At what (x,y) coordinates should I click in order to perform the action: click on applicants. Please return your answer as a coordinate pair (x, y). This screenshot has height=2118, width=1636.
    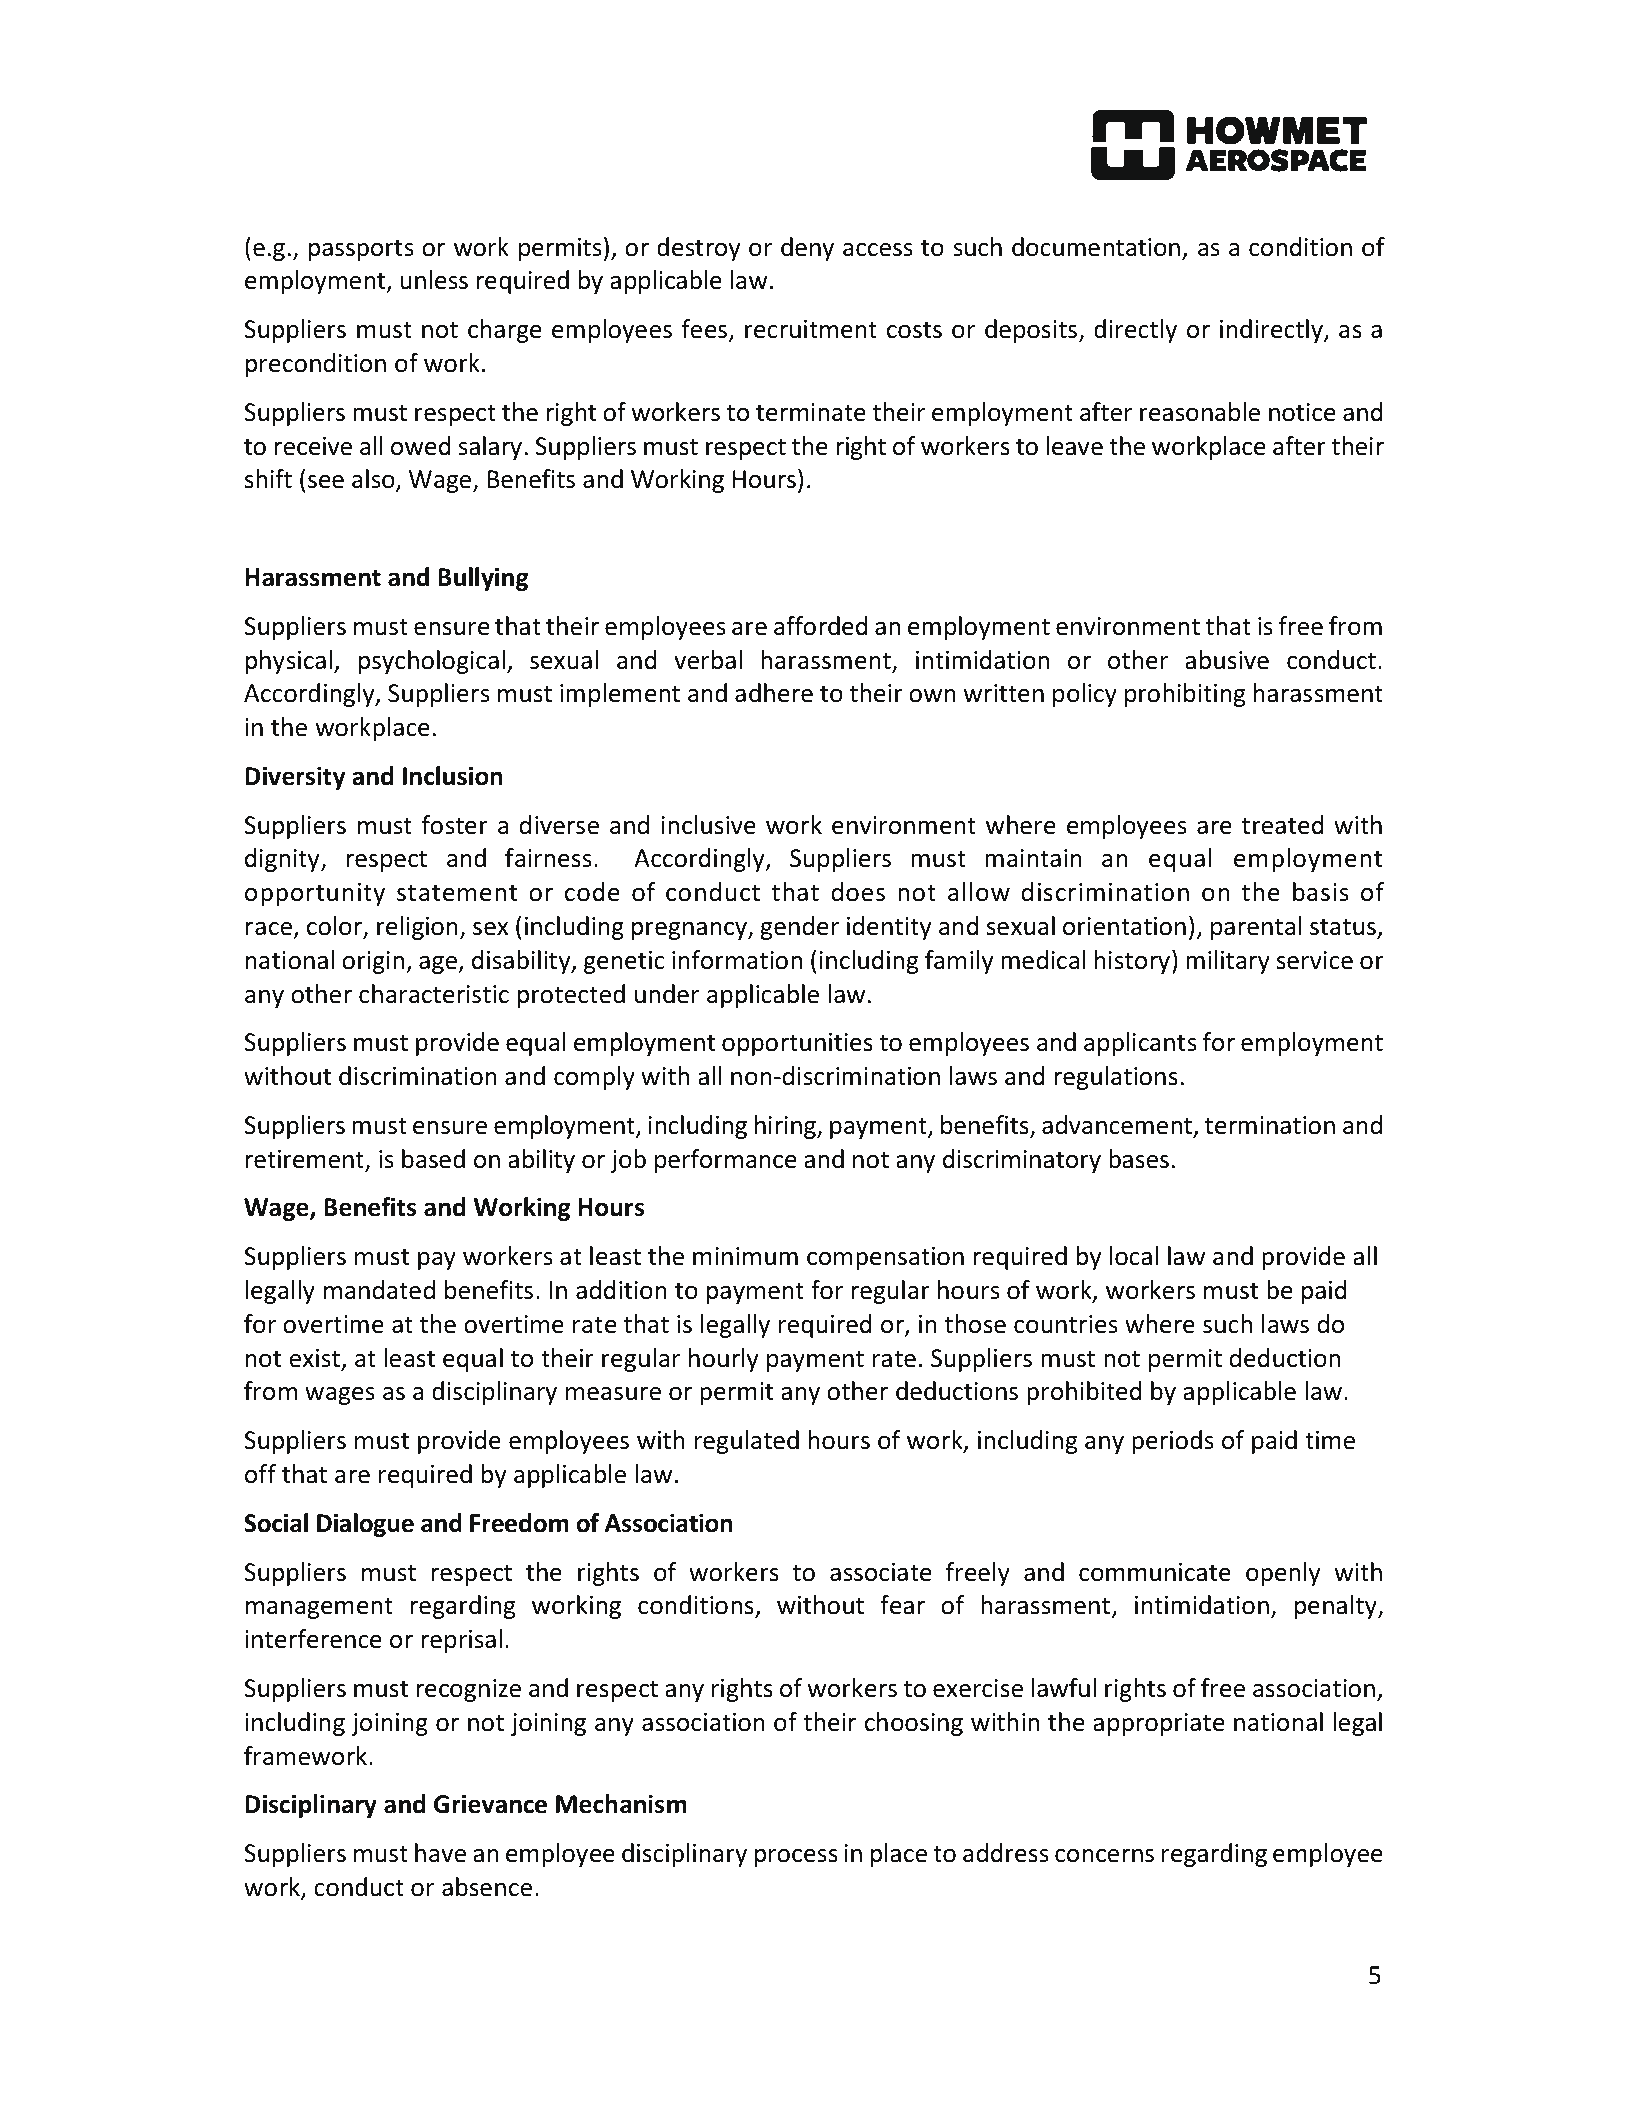
    Looking at the image, I should click on (1140, 1044).
